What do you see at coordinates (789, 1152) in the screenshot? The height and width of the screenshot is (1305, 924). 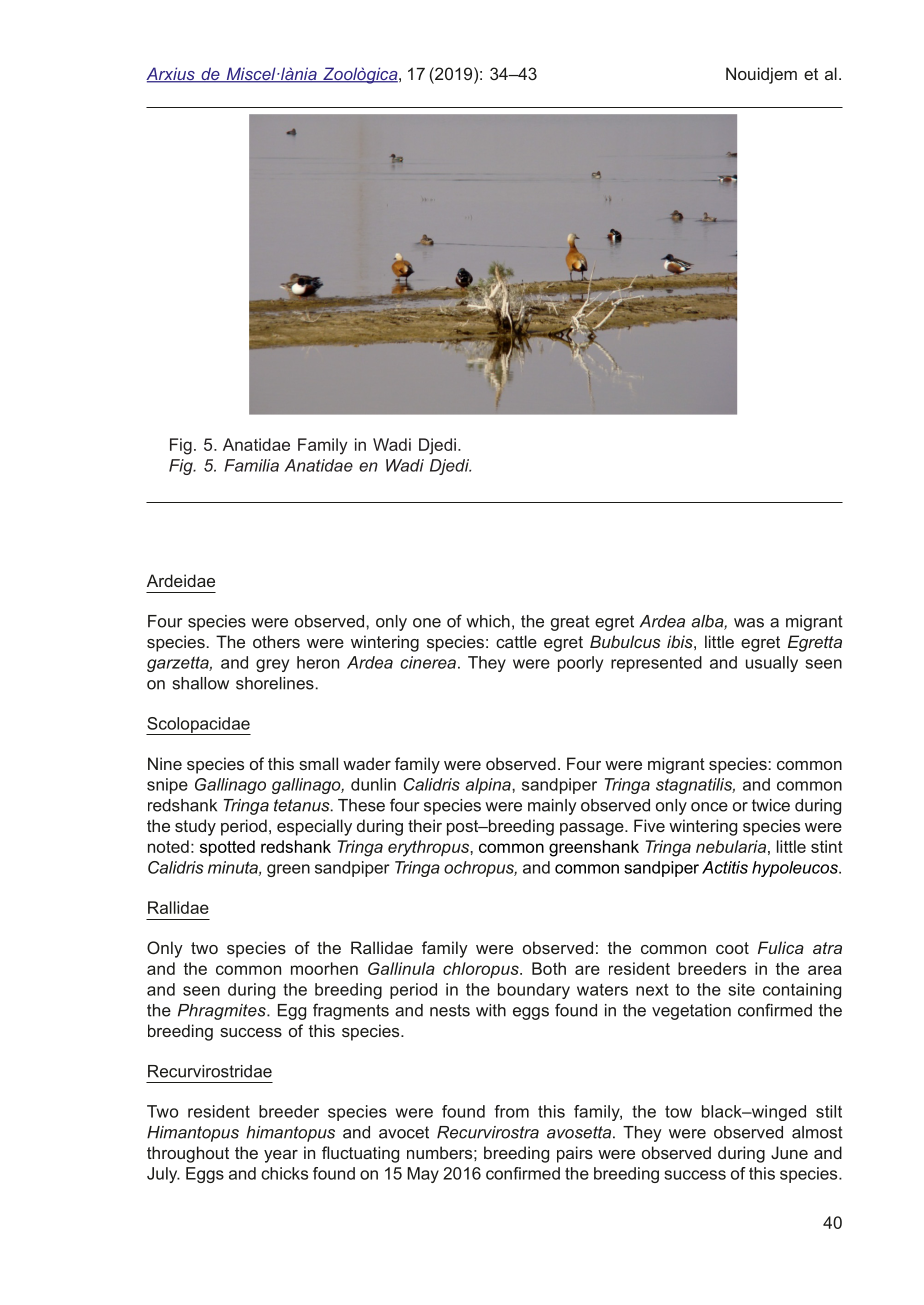 I see `June` at bounding box center [789, 1152].
